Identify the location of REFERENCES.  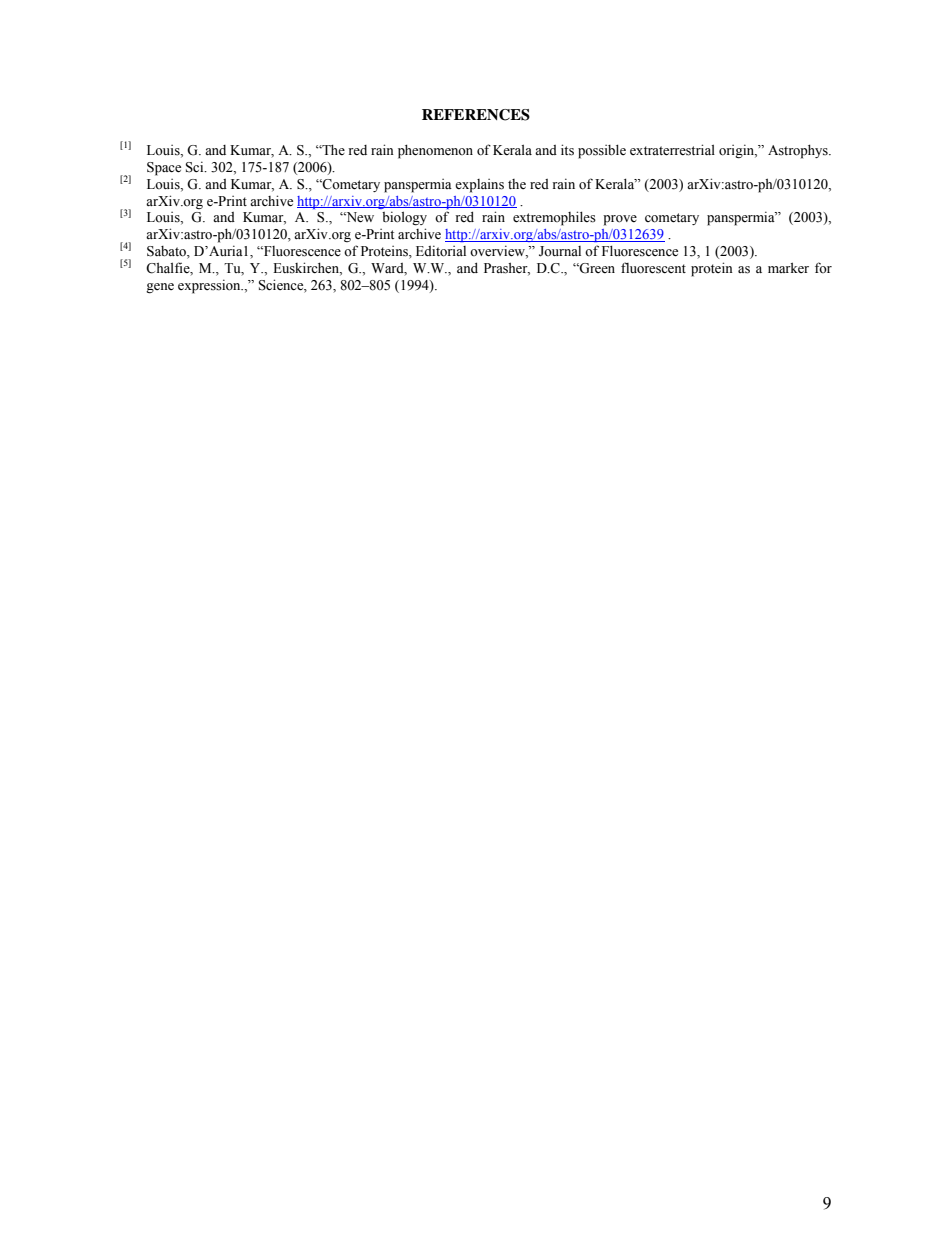
(476, 115).
